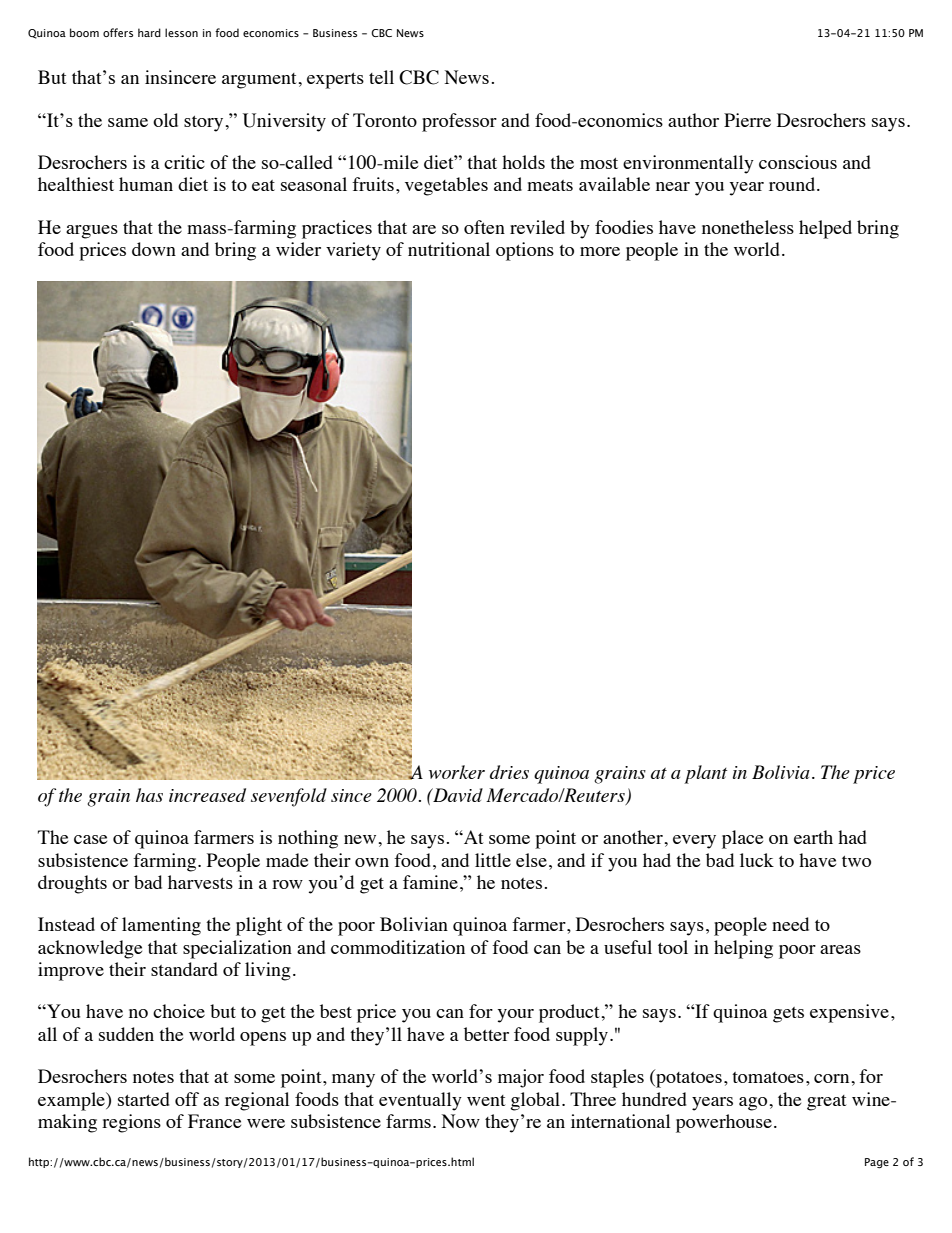 The width and height of the screenshot is (952, 1233). What do you see at coordinates (754, 1104) in the screenshot?
I see `ago` at bounding box center [754, 1104].
